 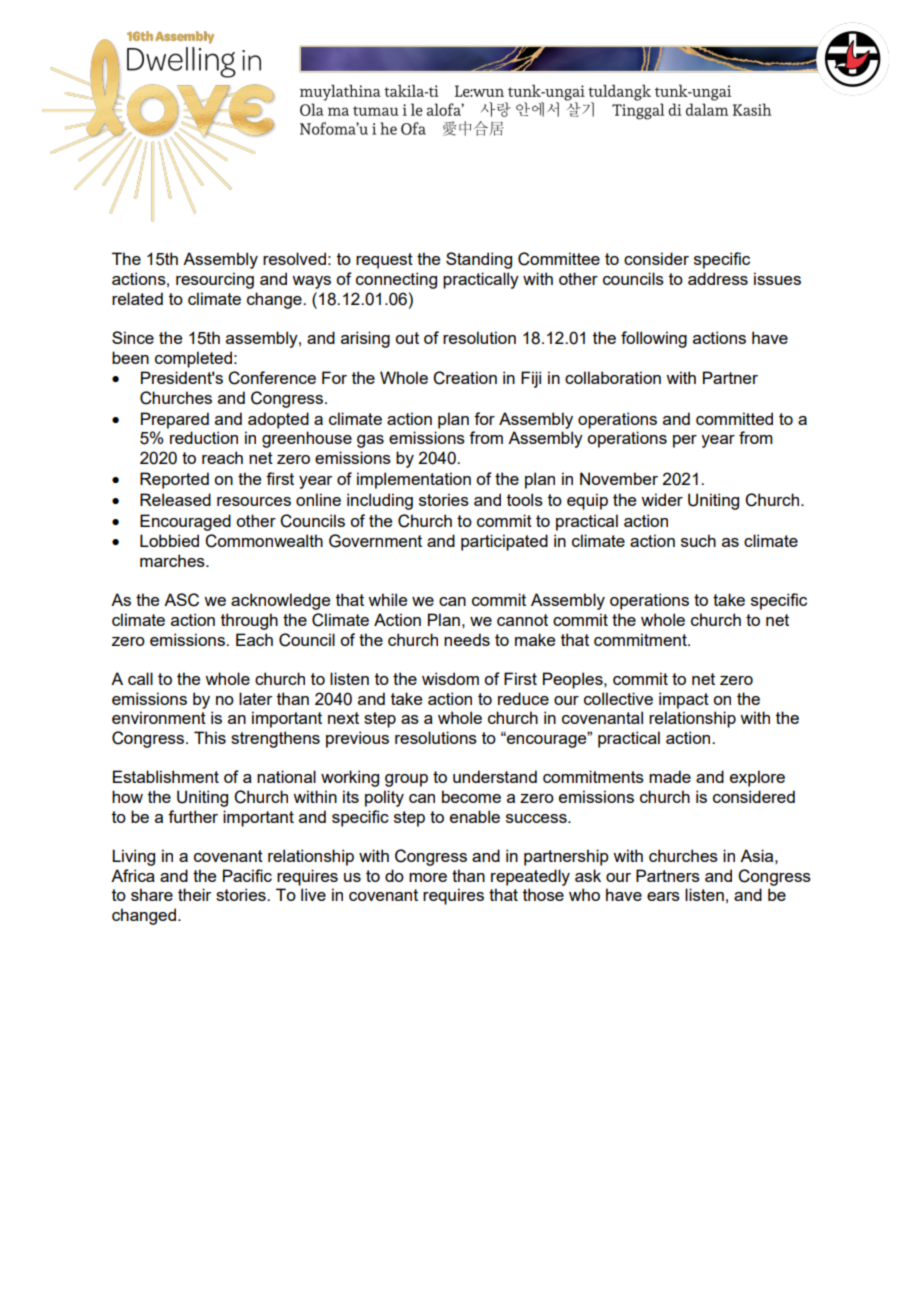 I want to click on Standing, so click(x=479, y=260).
